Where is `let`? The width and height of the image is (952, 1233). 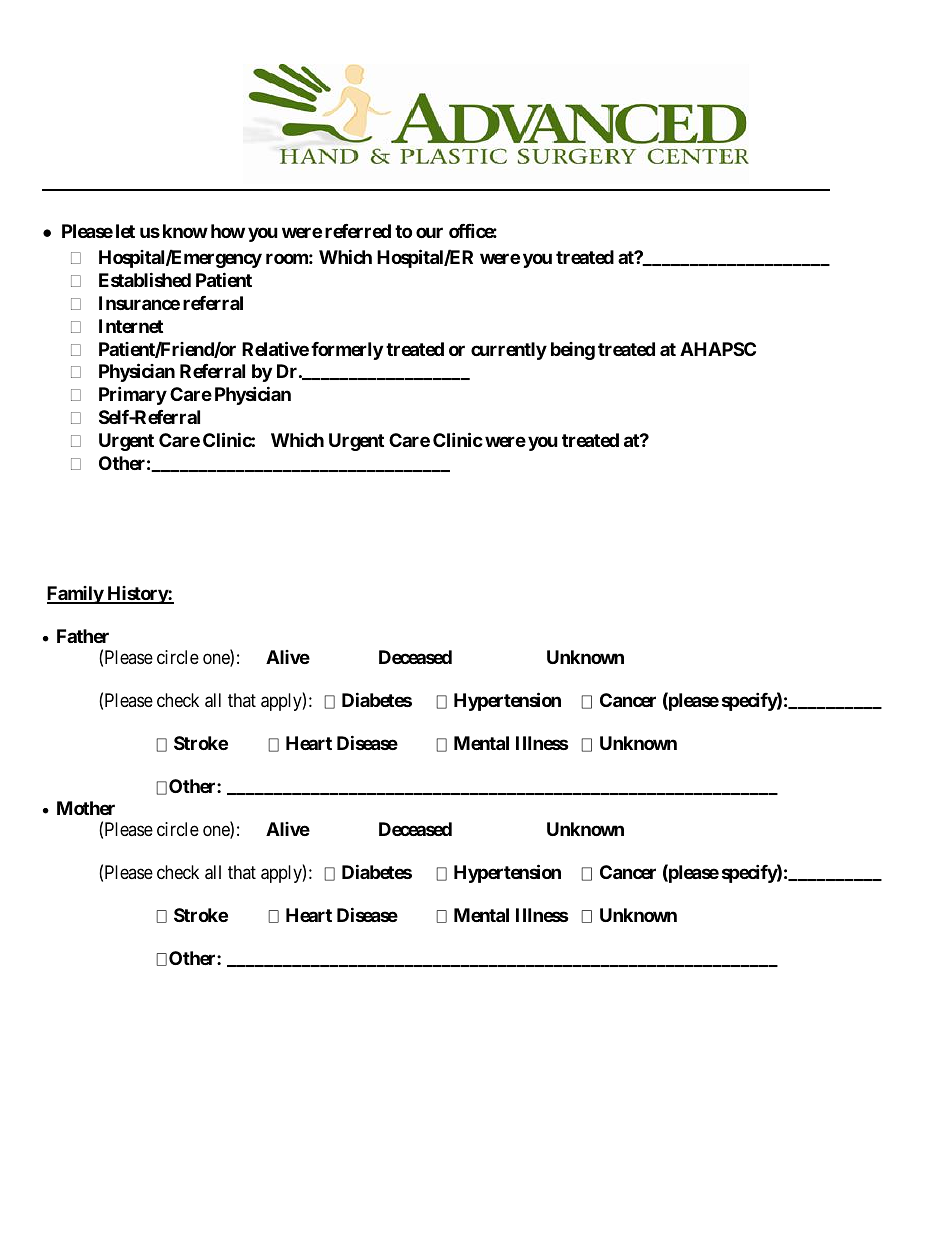 let is located at coordinates (125, 231).
